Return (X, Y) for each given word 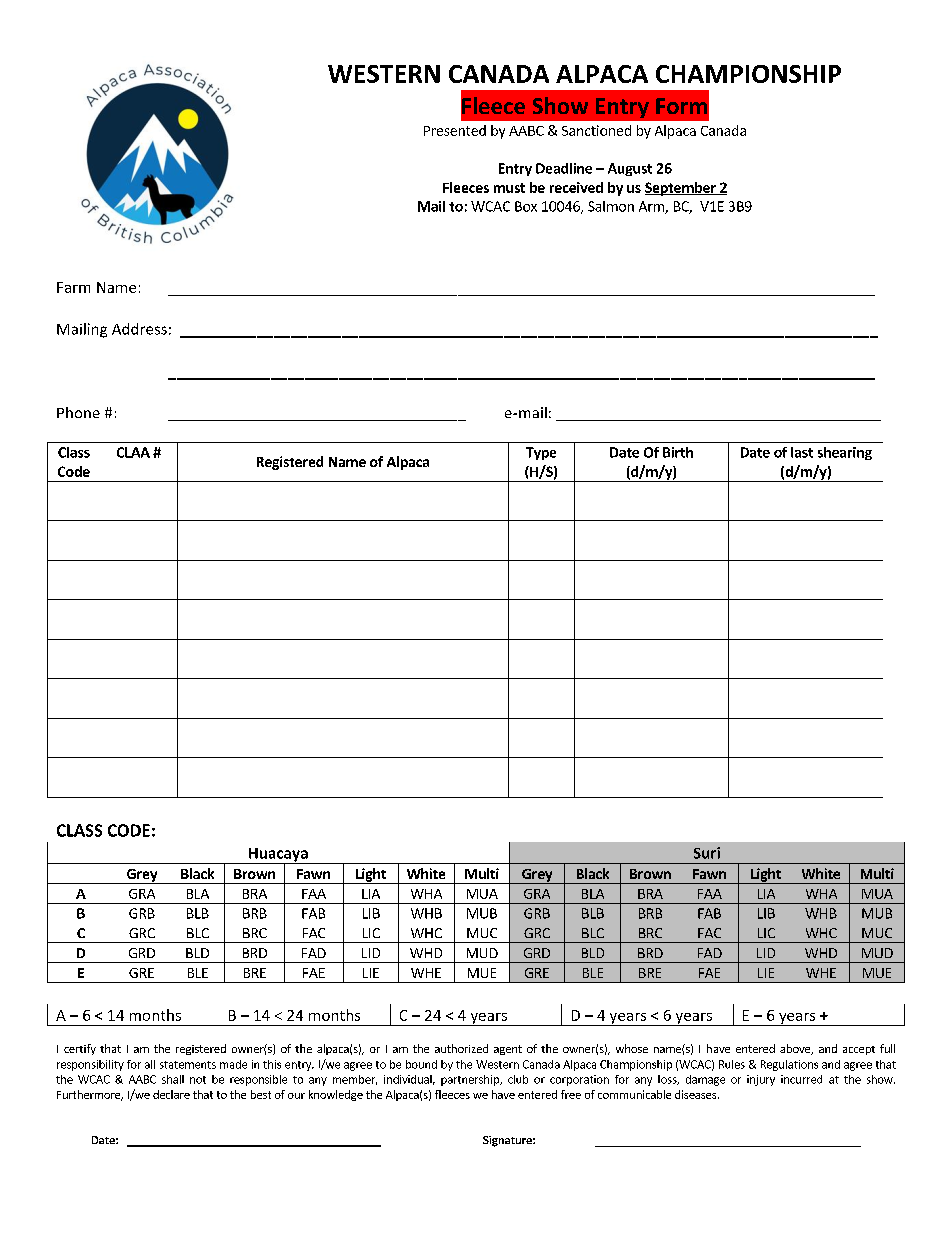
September (681, 189)
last (802, 452)
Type (541, 453)
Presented (455, 130)
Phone (78, 412)
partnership (471, 1080)
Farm (73, 287)
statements (188, 1065)
